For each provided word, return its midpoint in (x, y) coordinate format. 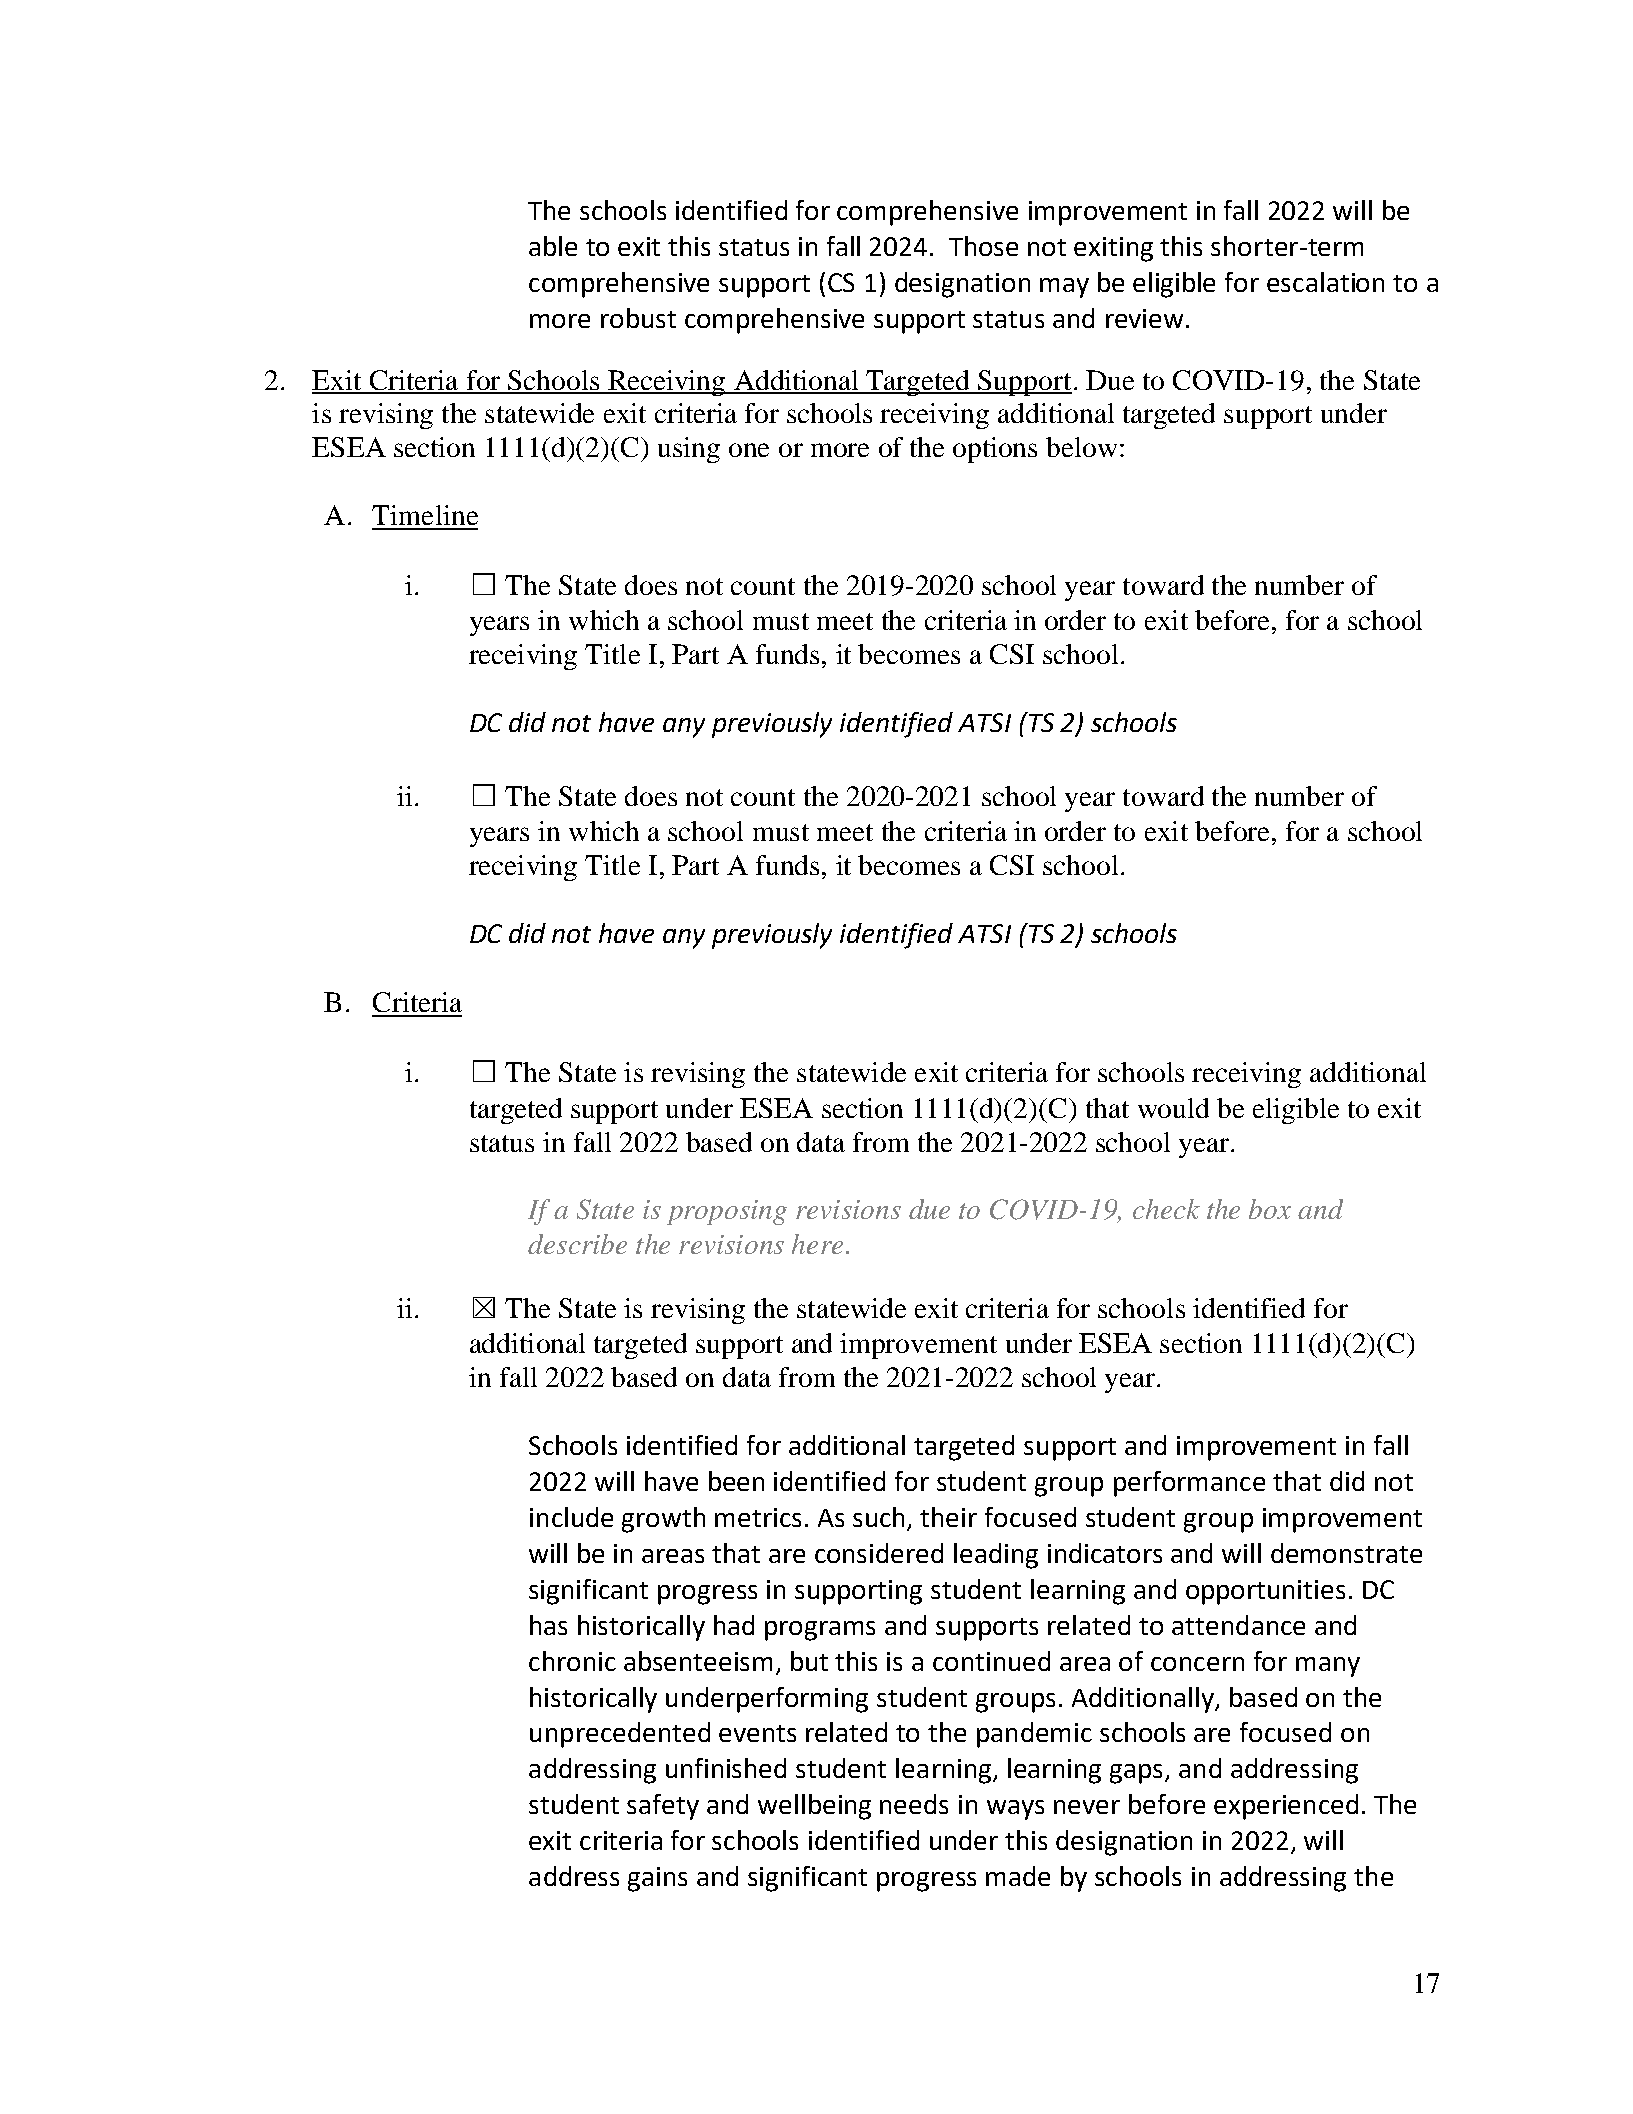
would (1173, 1108)
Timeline (425, 515)
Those (983, 246)
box (1270, 1209)
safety (663, 1807)
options (995, 450)
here (817, 1244)
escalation (1325, 282)
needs (914, 1804)
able (553, 246)
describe (577, 1244)
